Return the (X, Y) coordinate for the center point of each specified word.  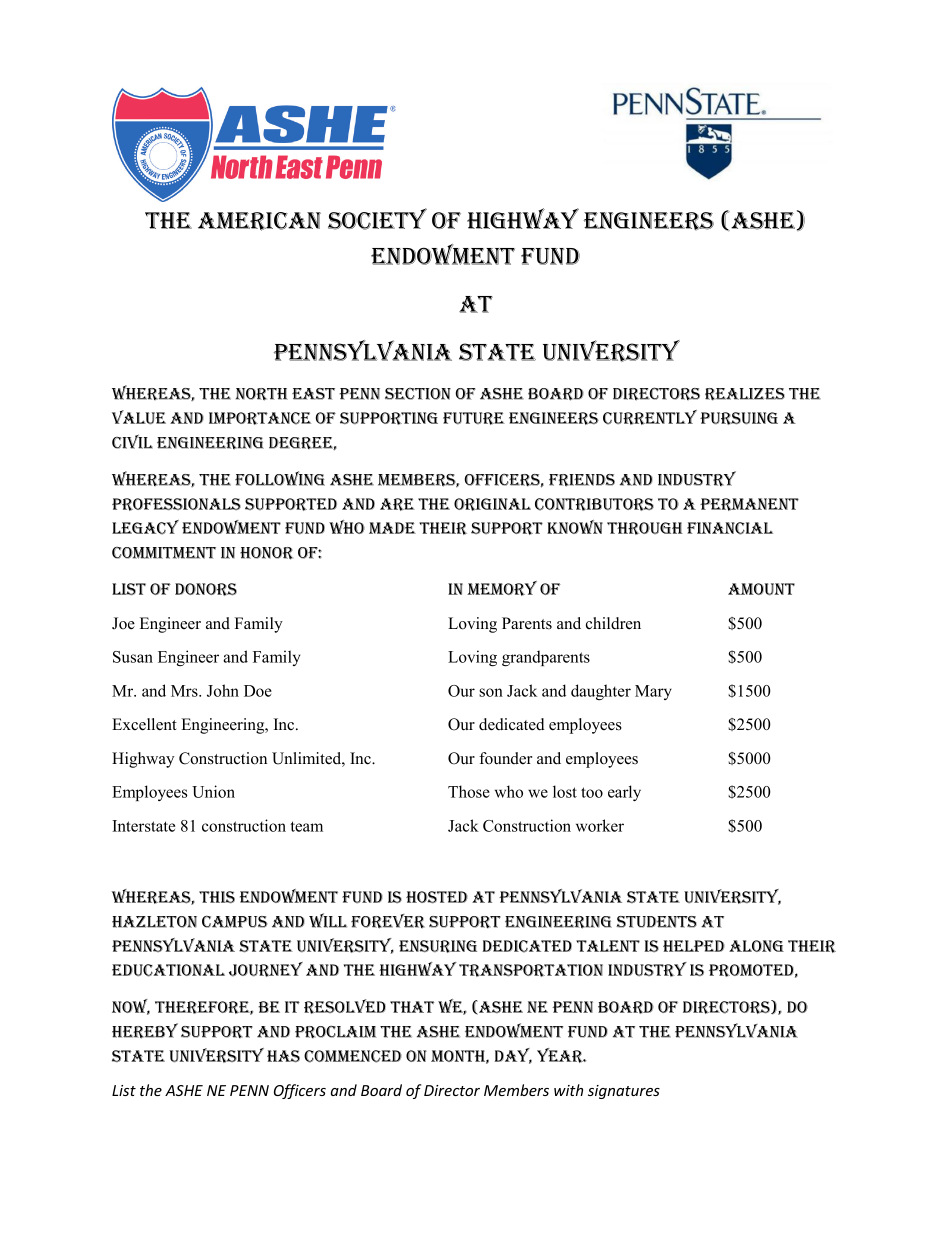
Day (513, 1056)
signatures (624, 1092)
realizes (745, 394)
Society (377, 219)
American (259, 221)
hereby (145, 1031)
